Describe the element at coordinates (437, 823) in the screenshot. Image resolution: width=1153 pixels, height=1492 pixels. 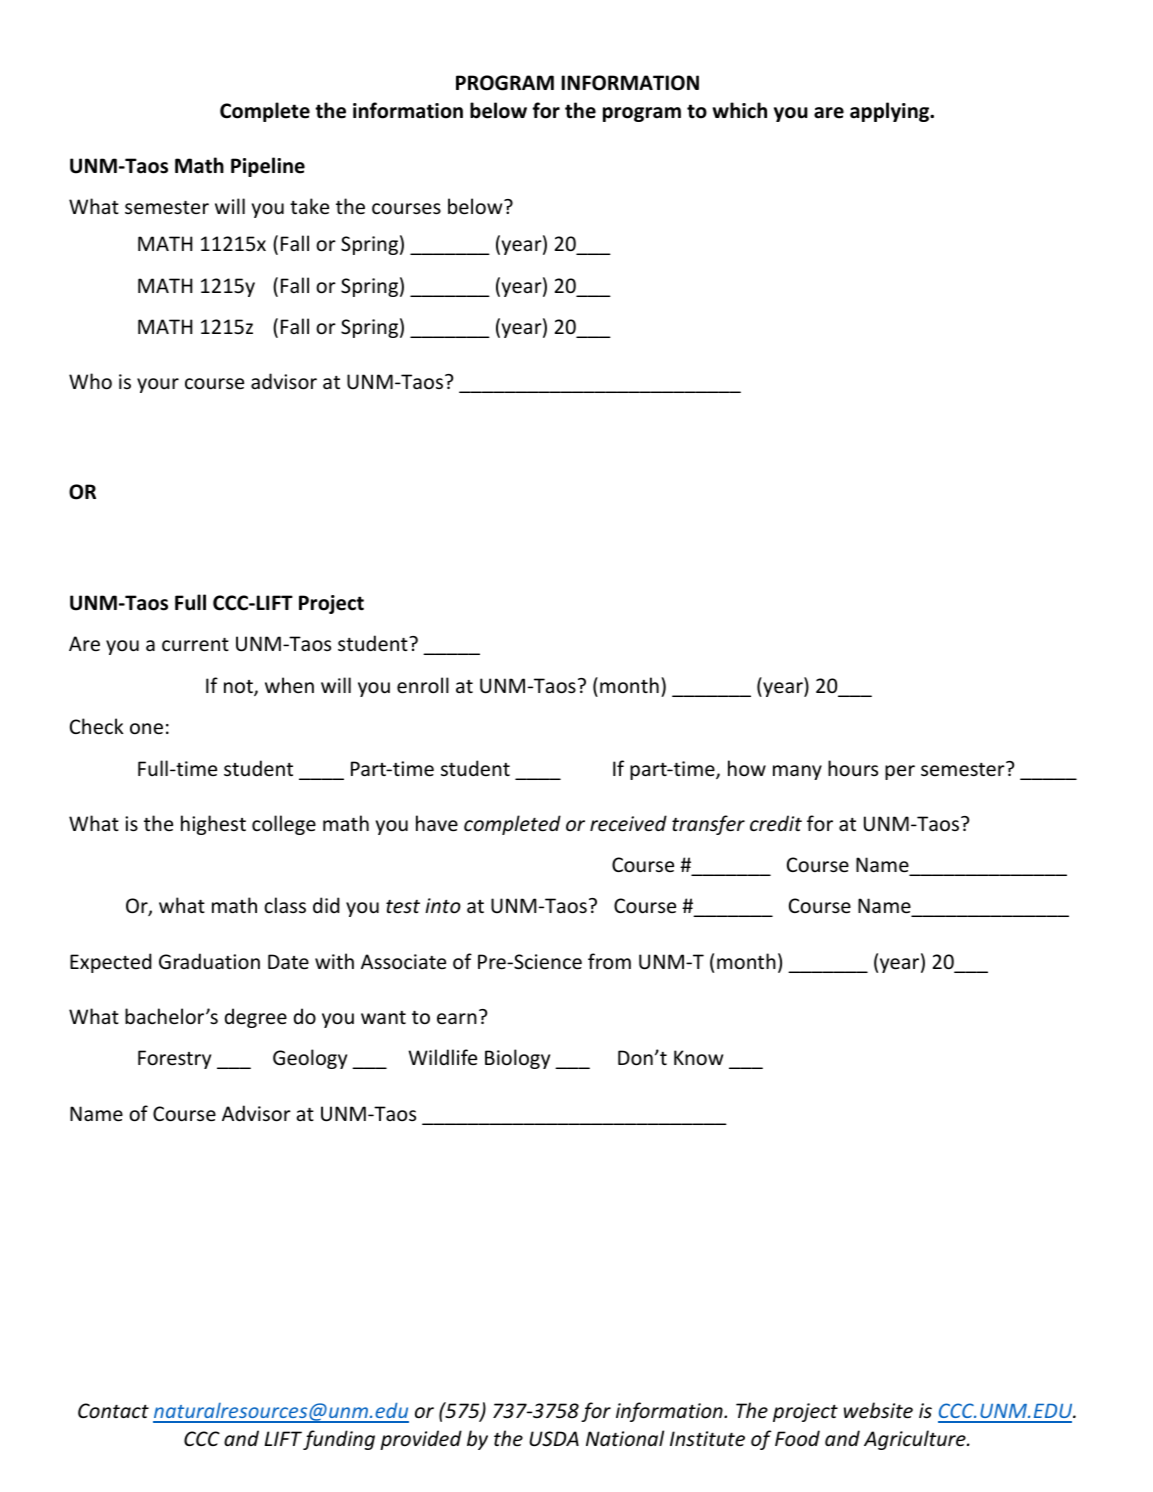
I see `have` at that location.
